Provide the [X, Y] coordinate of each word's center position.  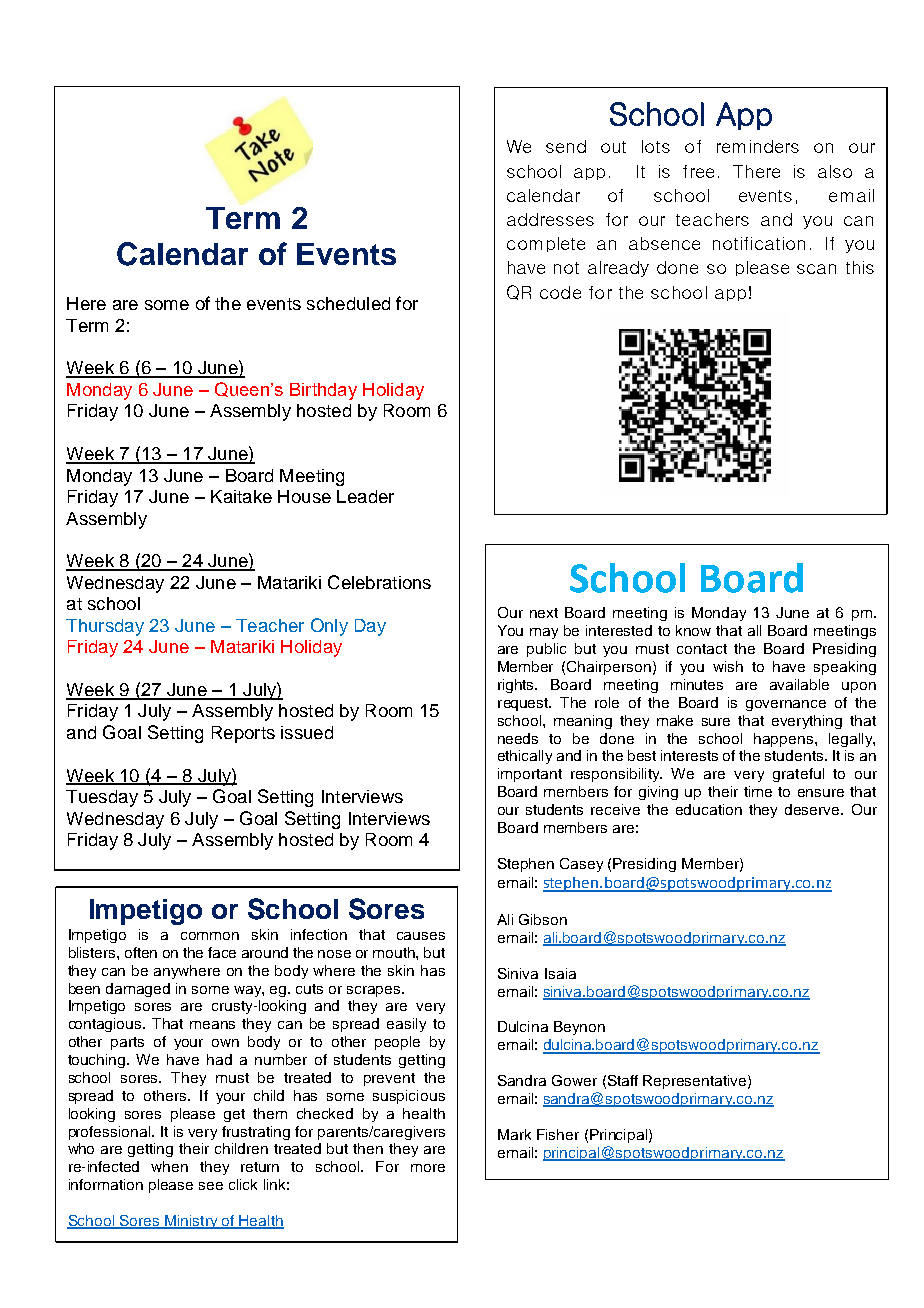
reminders [758, 146]
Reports [243, 734]
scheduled [348, 303]
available [799, 684]
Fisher [558, 1134]
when [169, 1166]
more [428, 1168]
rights [517, 686]
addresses [550, 219]
